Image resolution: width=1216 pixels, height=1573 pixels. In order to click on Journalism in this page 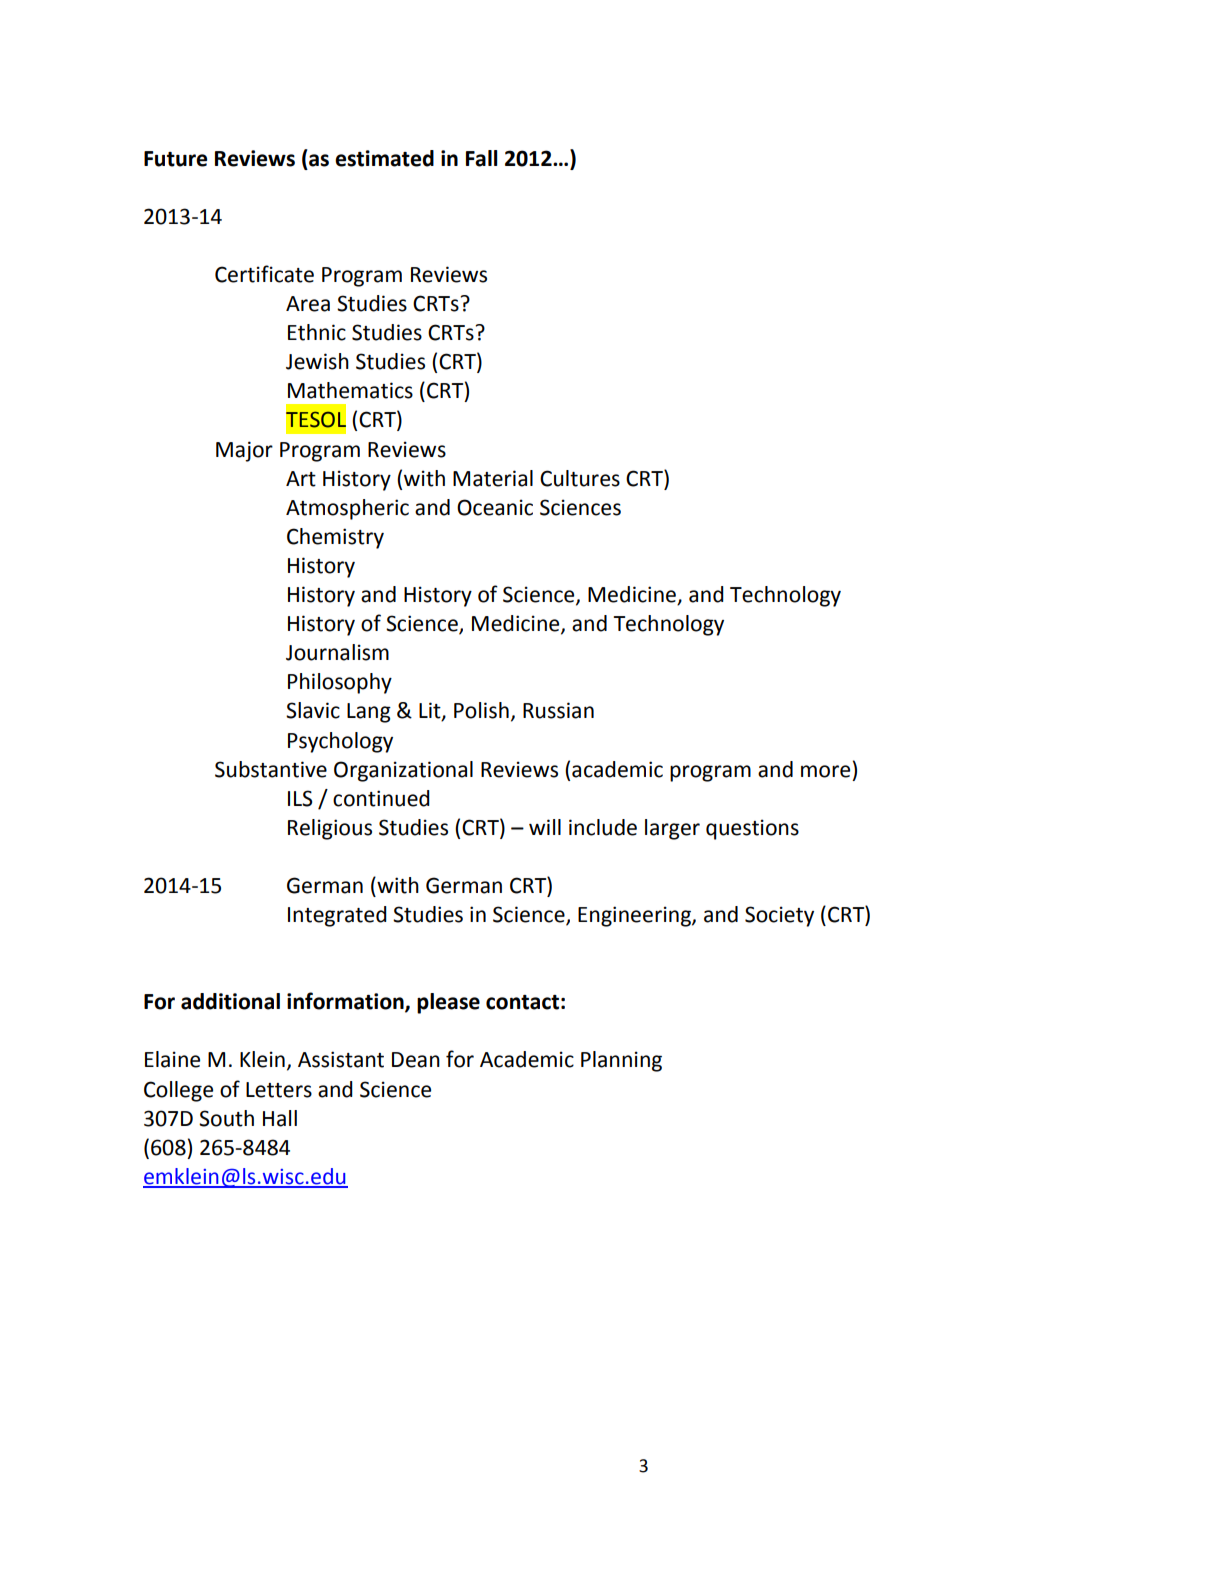, I will do `click(337, 652)`.
